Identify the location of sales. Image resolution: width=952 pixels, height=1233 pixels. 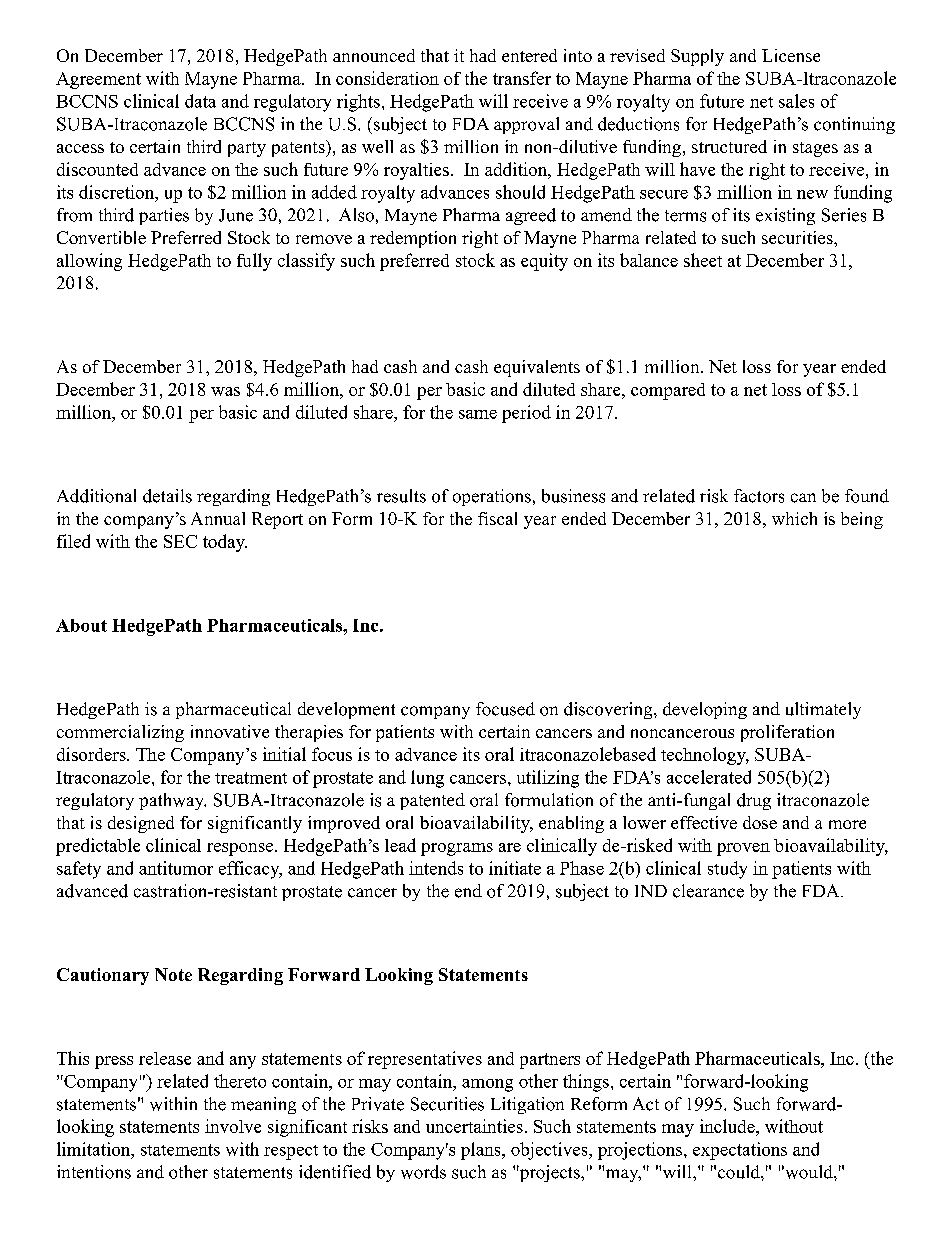
(796, 101).
